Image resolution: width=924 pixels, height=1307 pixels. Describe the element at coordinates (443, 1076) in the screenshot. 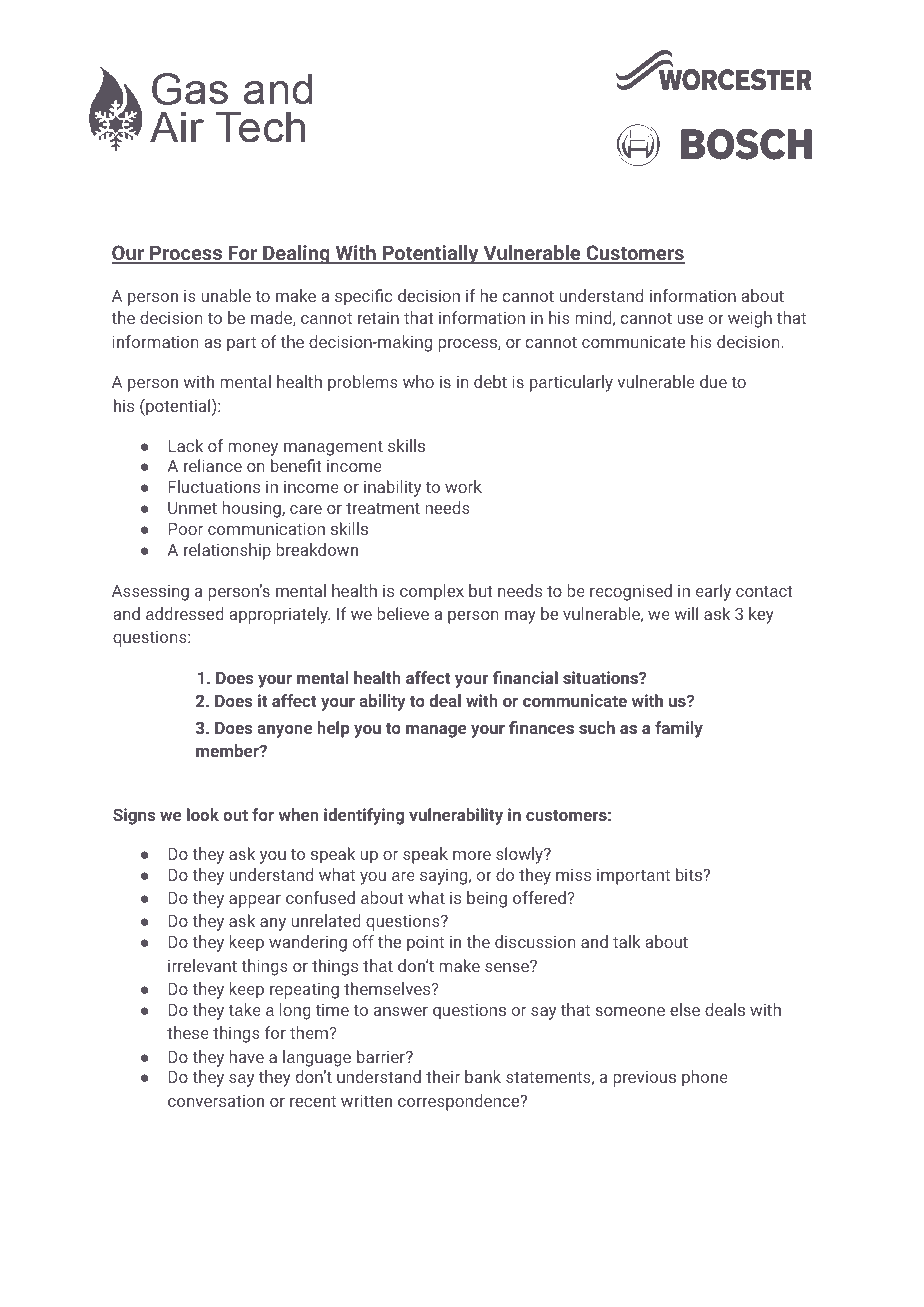

I see `their` at that location.
